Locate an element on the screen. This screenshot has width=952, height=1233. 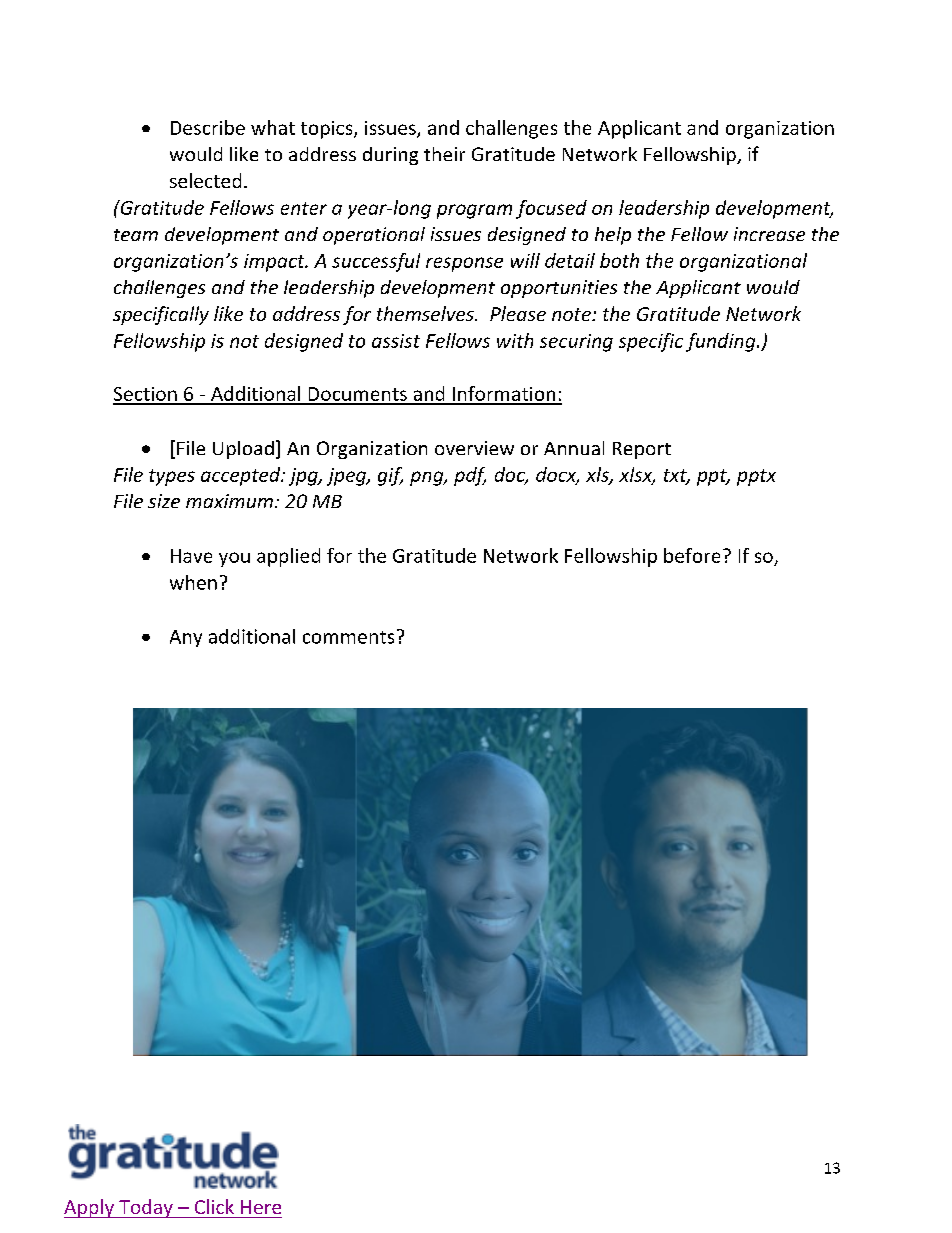
Have is located at coordinates (191, 556).
